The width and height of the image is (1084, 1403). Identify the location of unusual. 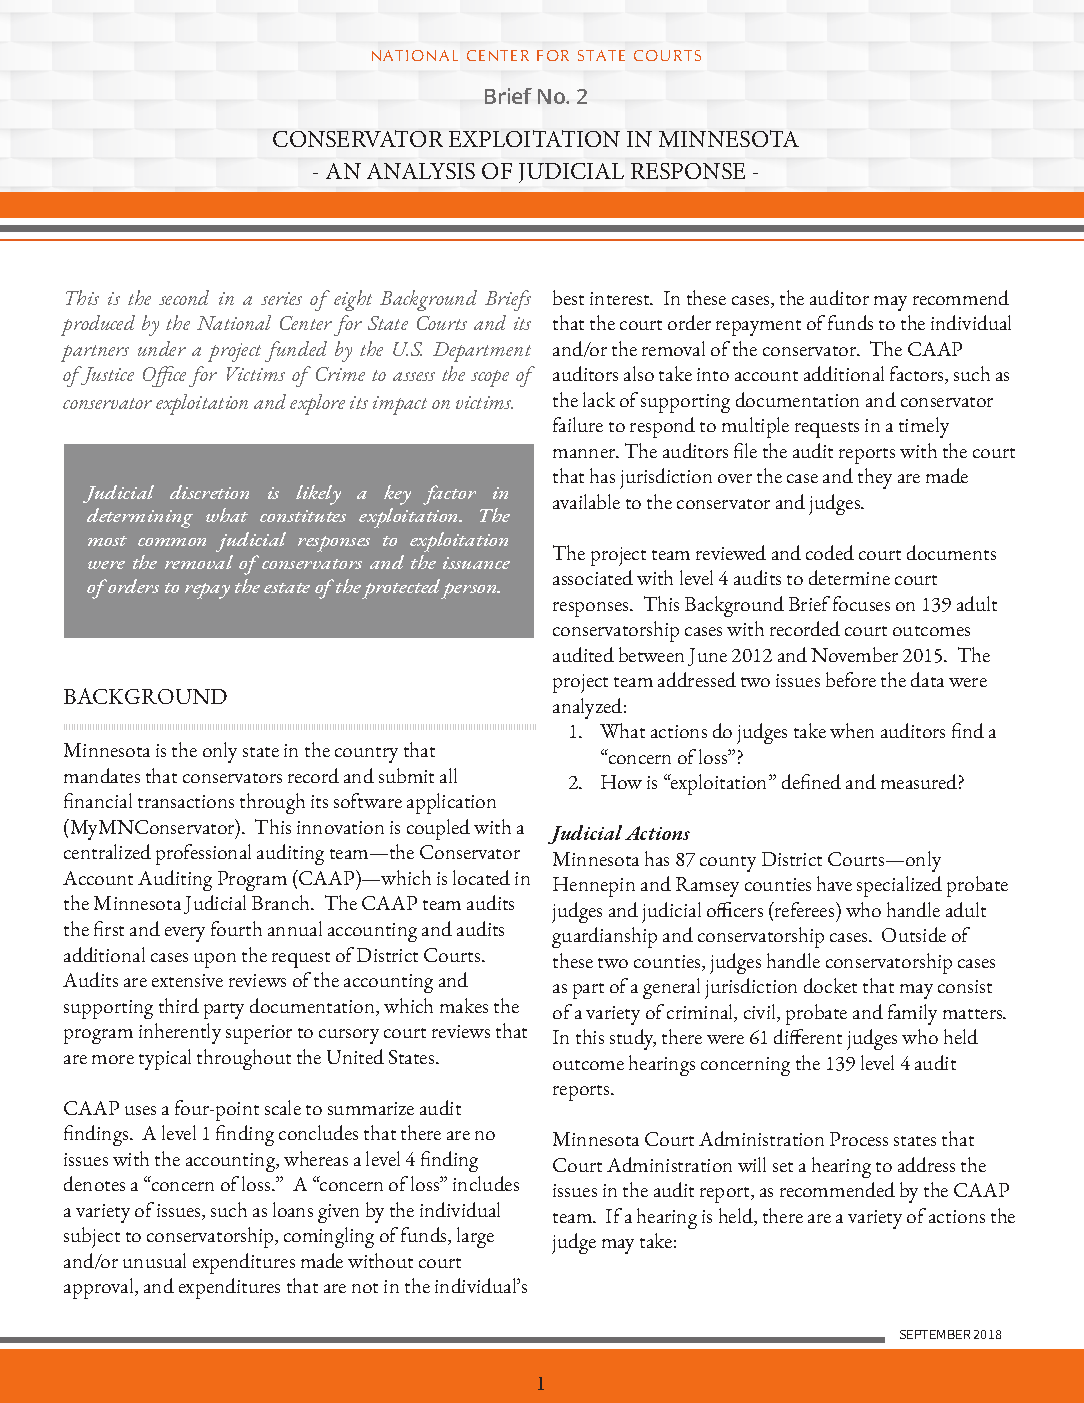
(154, 1260).
